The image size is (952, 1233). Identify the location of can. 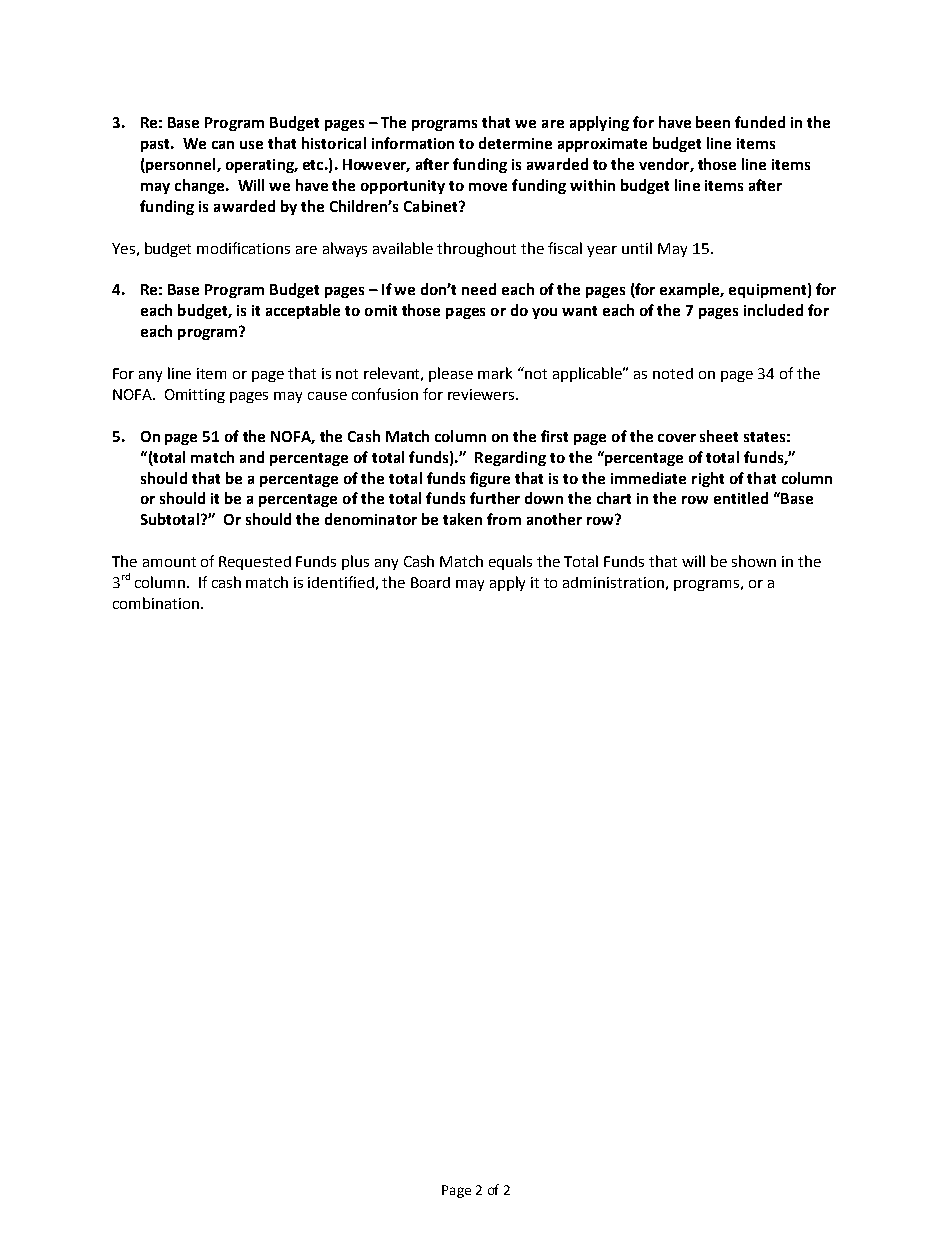
(223, 145).
